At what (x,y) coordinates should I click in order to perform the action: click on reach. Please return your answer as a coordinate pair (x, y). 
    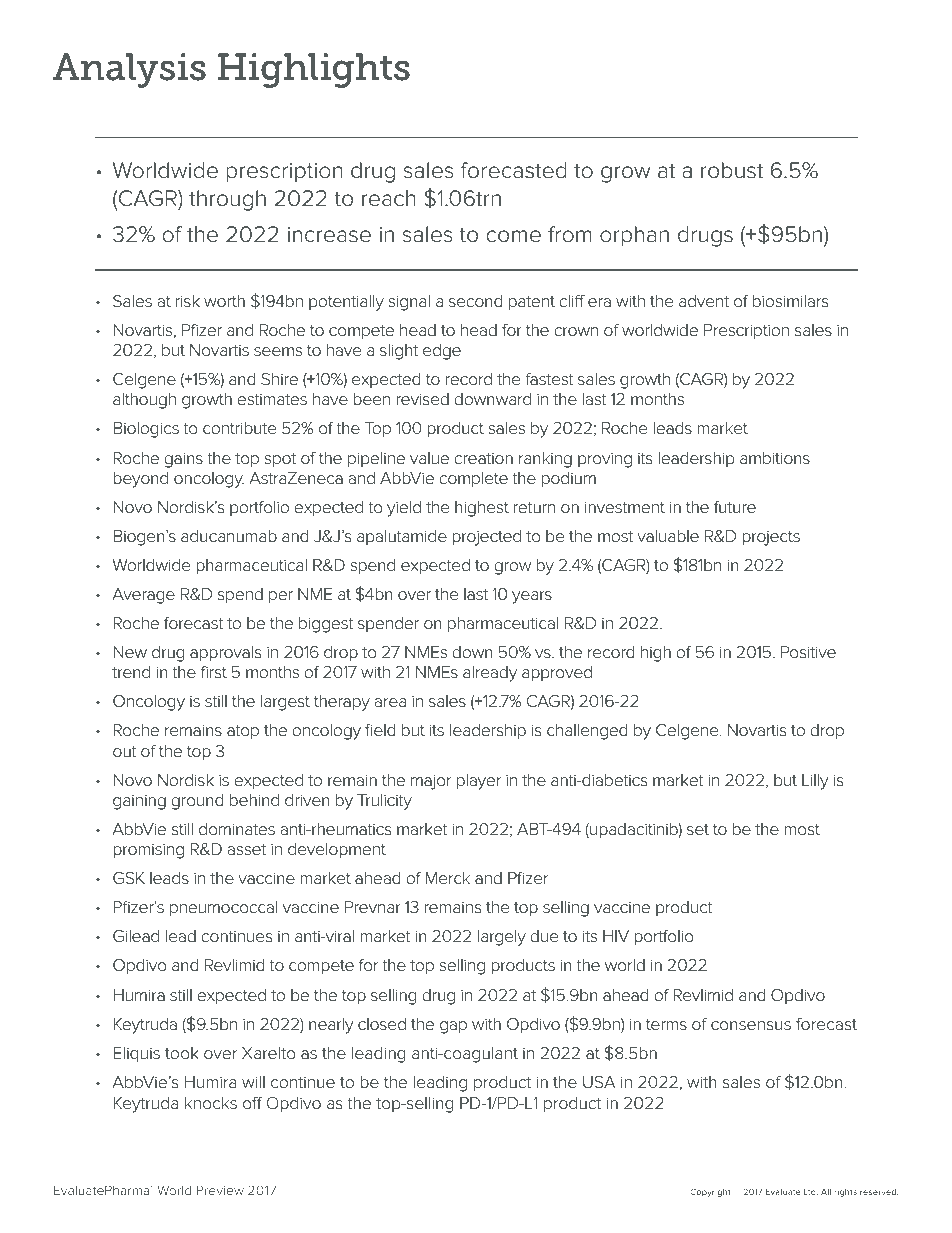
    Looking at the image, I should click on (389, 198).
